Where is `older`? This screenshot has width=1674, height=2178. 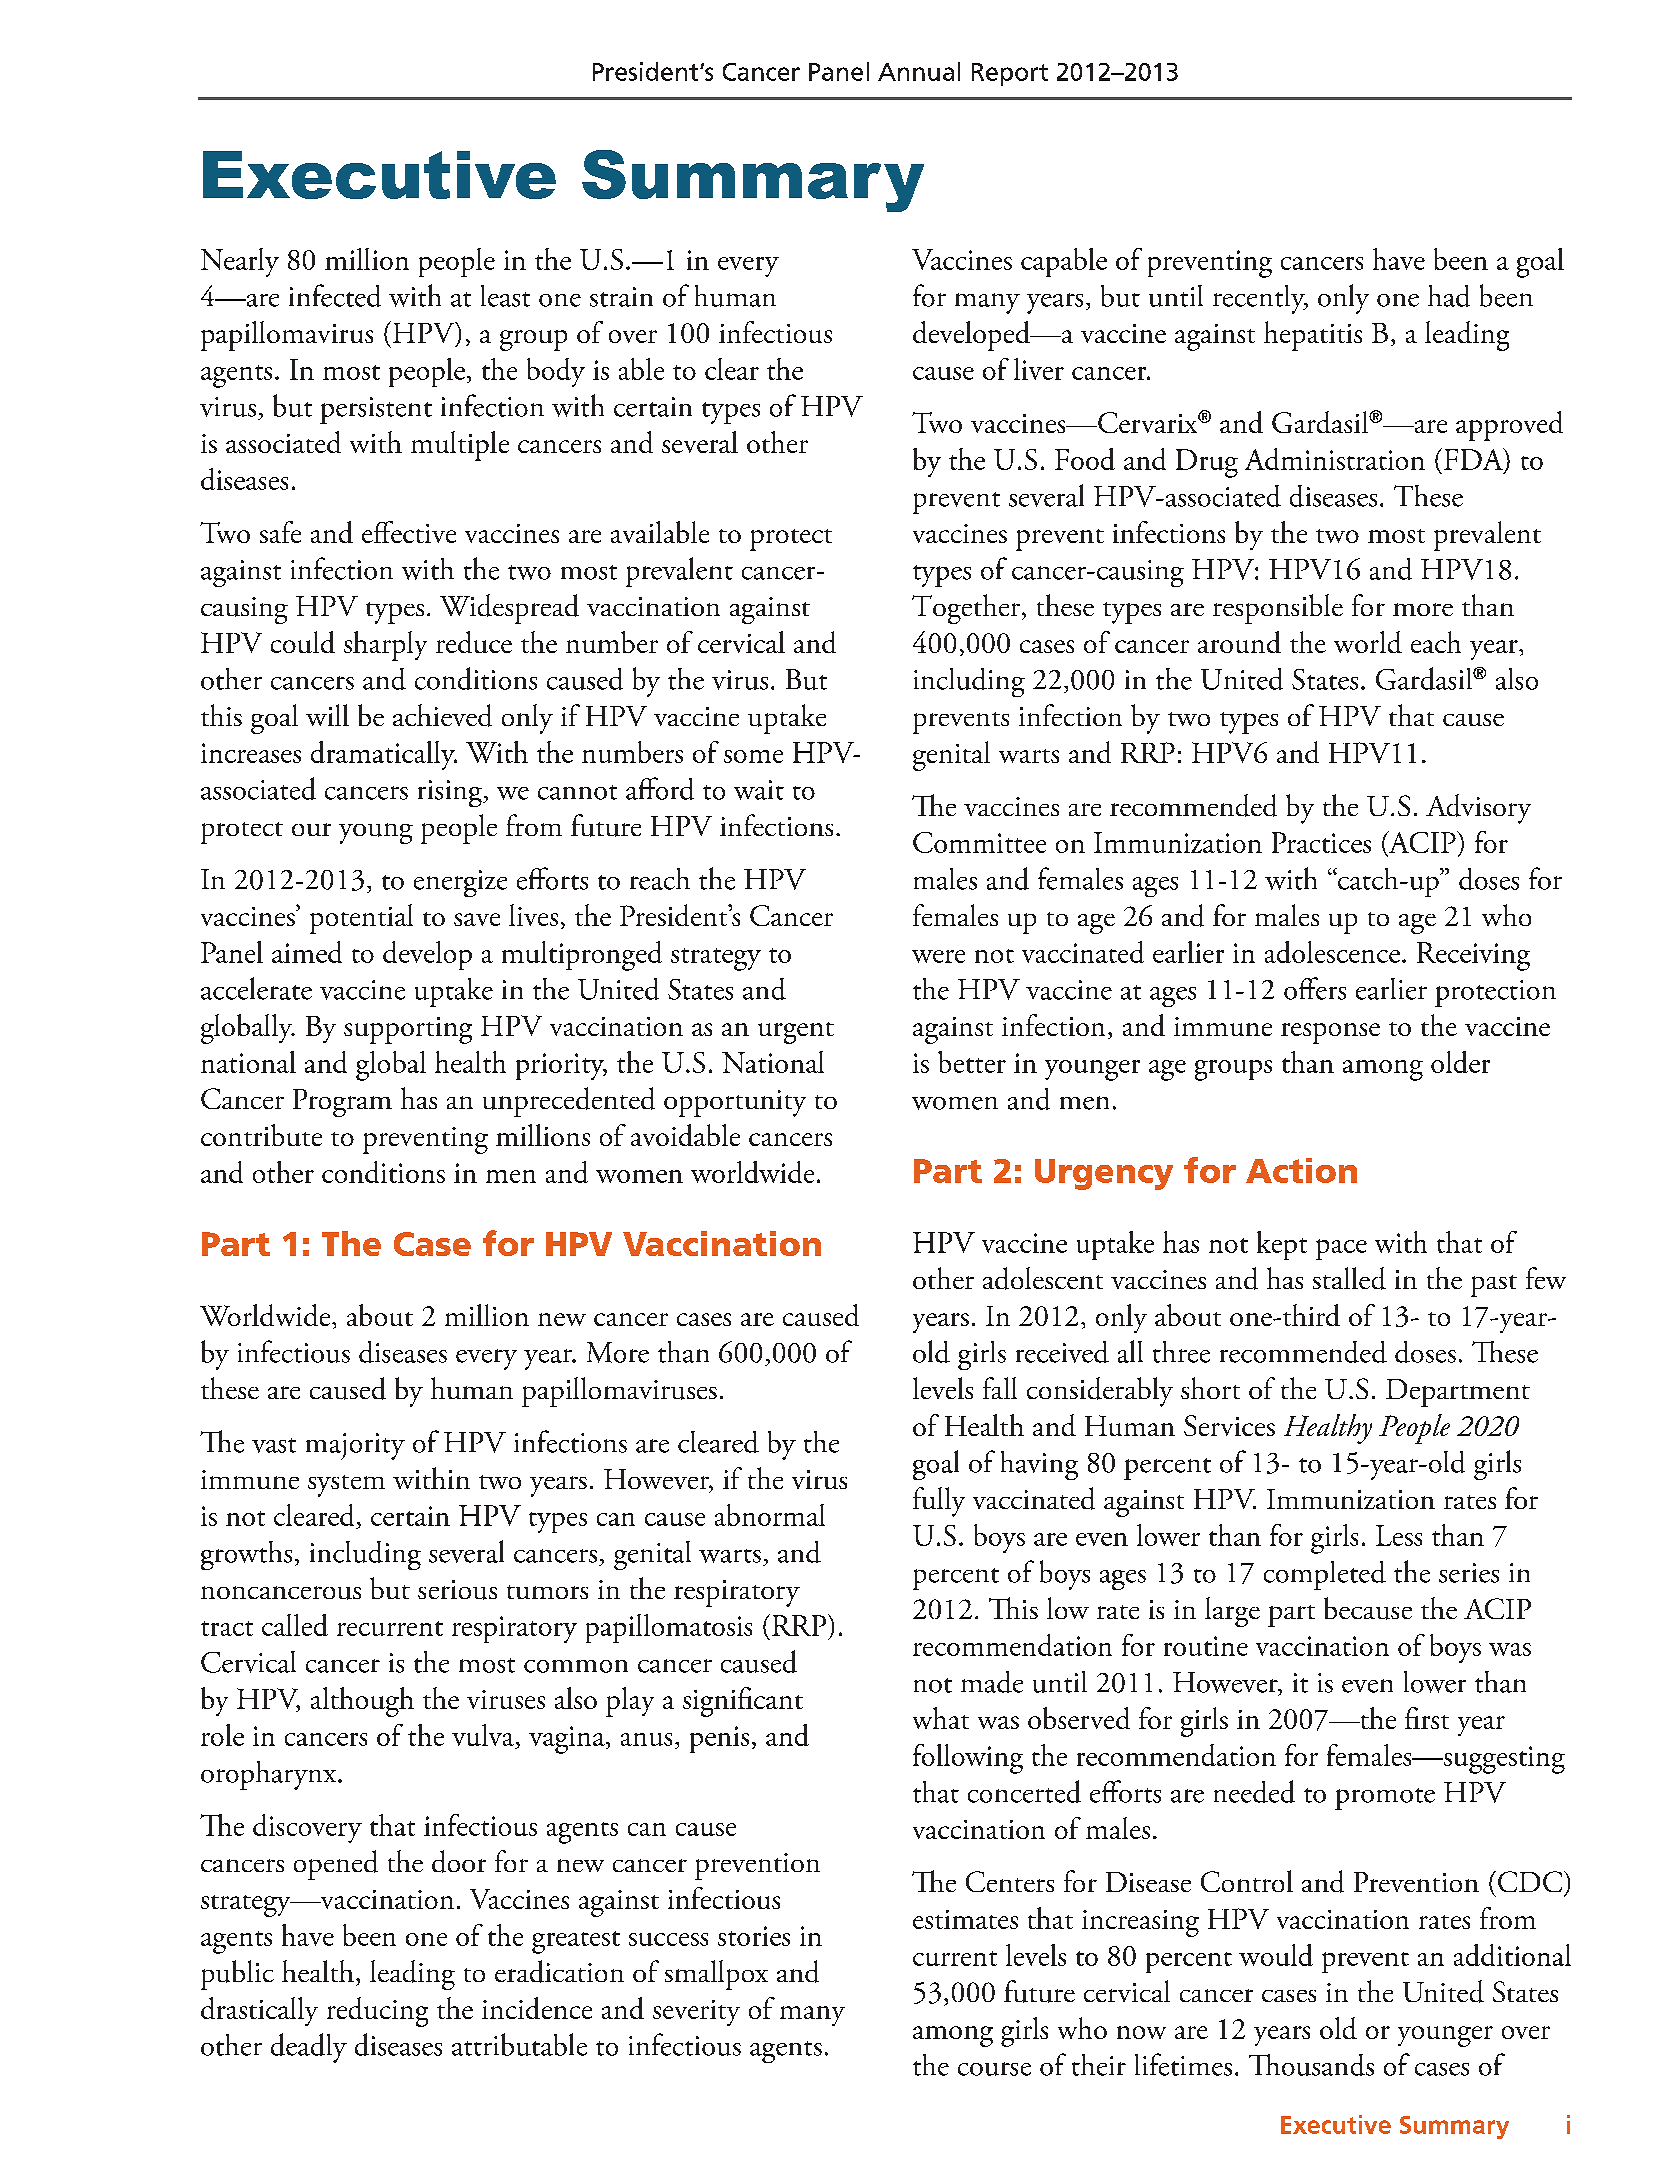
older is located at coordinates (1460, 1062).
